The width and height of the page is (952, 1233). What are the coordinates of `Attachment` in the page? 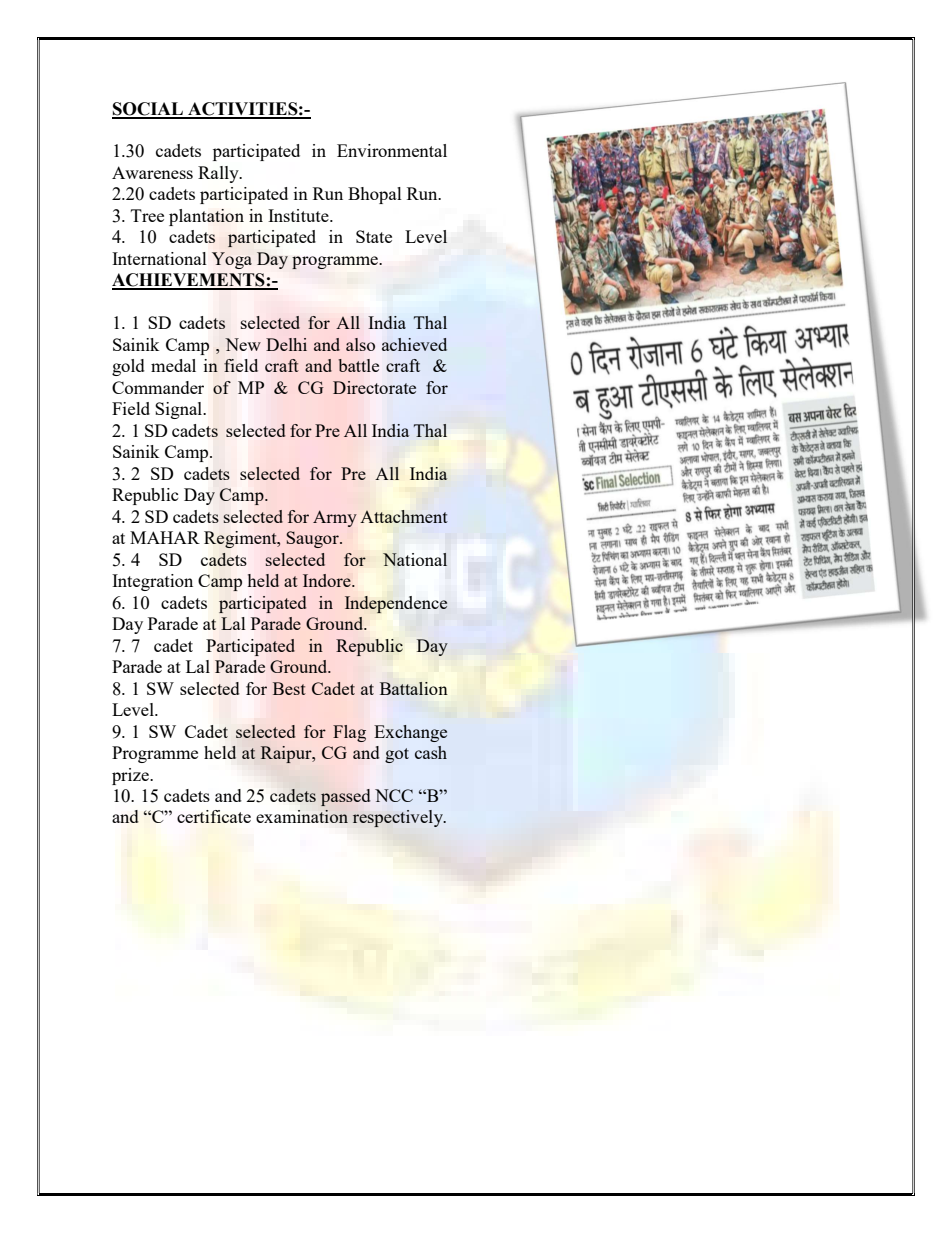 It's located at (404, 516).
